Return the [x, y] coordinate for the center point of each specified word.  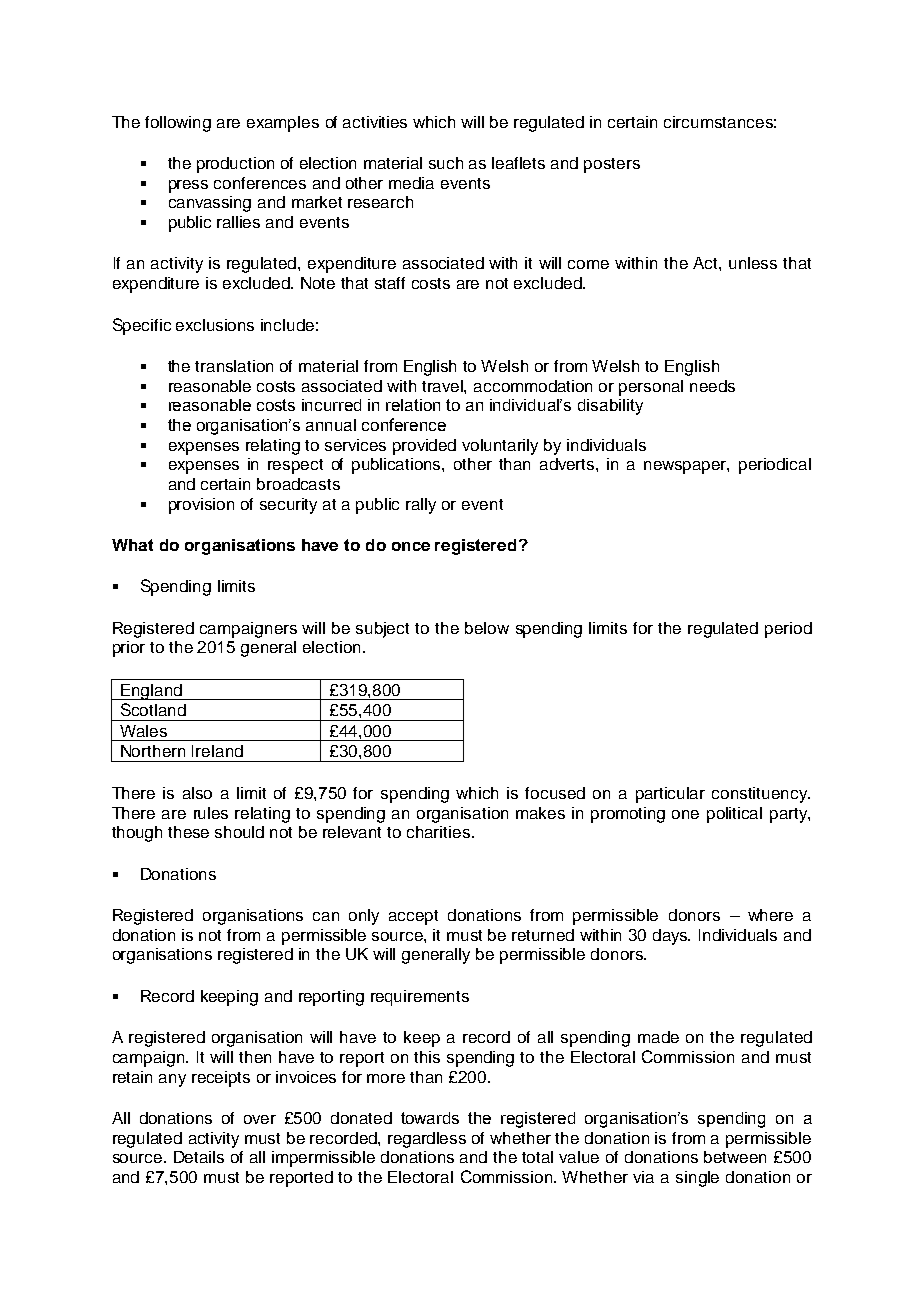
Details [199, 1157]
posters [612, 165]
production [235, 165]
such [446, 163]
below [487, 628]
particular [670, 795]
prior [129, 649]
